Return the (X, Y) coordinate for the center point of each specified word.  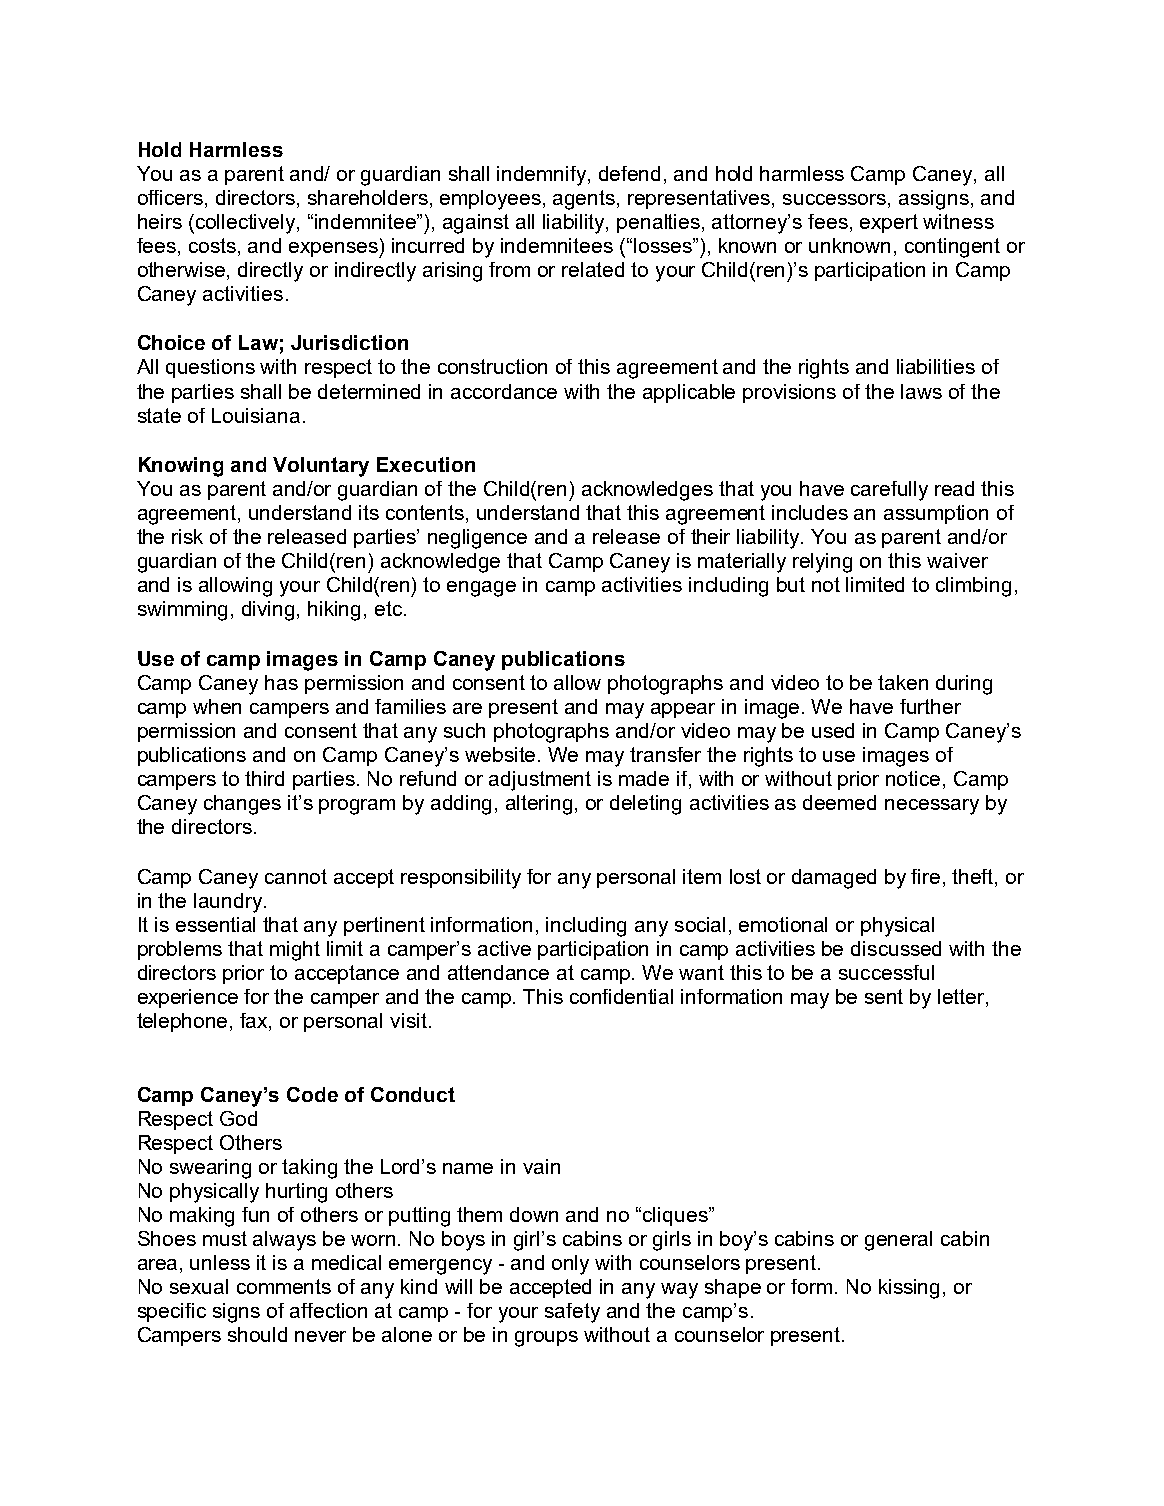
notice (913, 778)
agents (585, 200)
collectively (245, 224)
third (264, 778)
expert (889, 223)
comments (284, 1286)
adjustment (540, 781)
